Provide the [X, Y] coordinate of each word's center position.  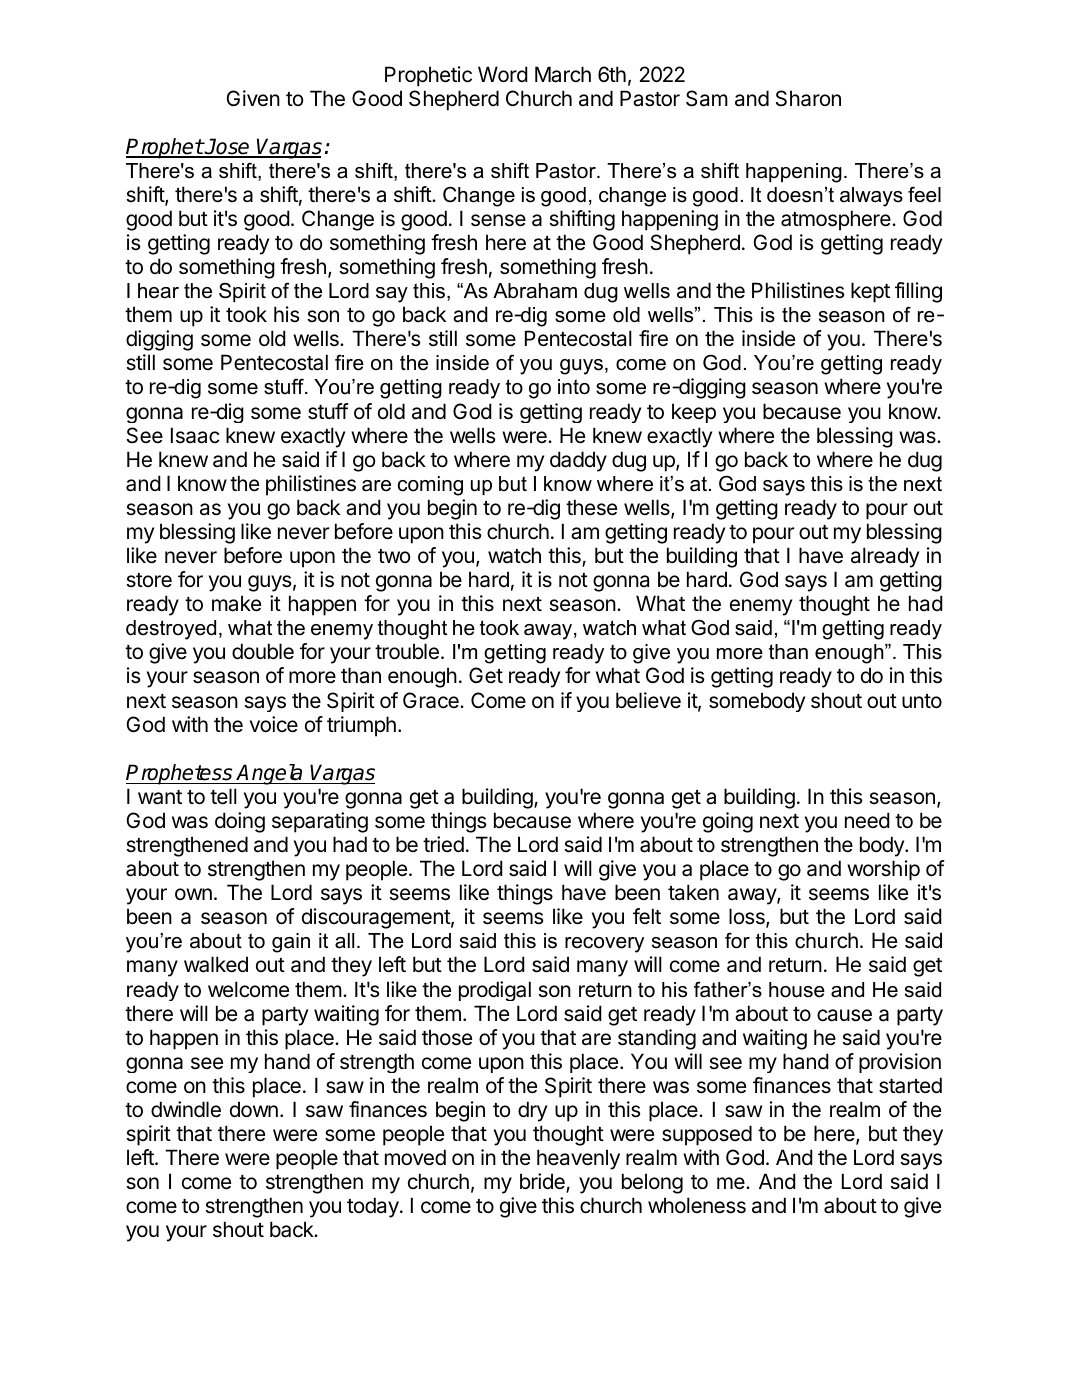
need [867, 820]
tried [443, 844]
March [563, 74]
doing [240, 822]
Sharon [808, 98]
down [254, 1109]
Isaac [195, 435]
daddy [578, 461]
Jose [227, 147]
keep [694, 413]
